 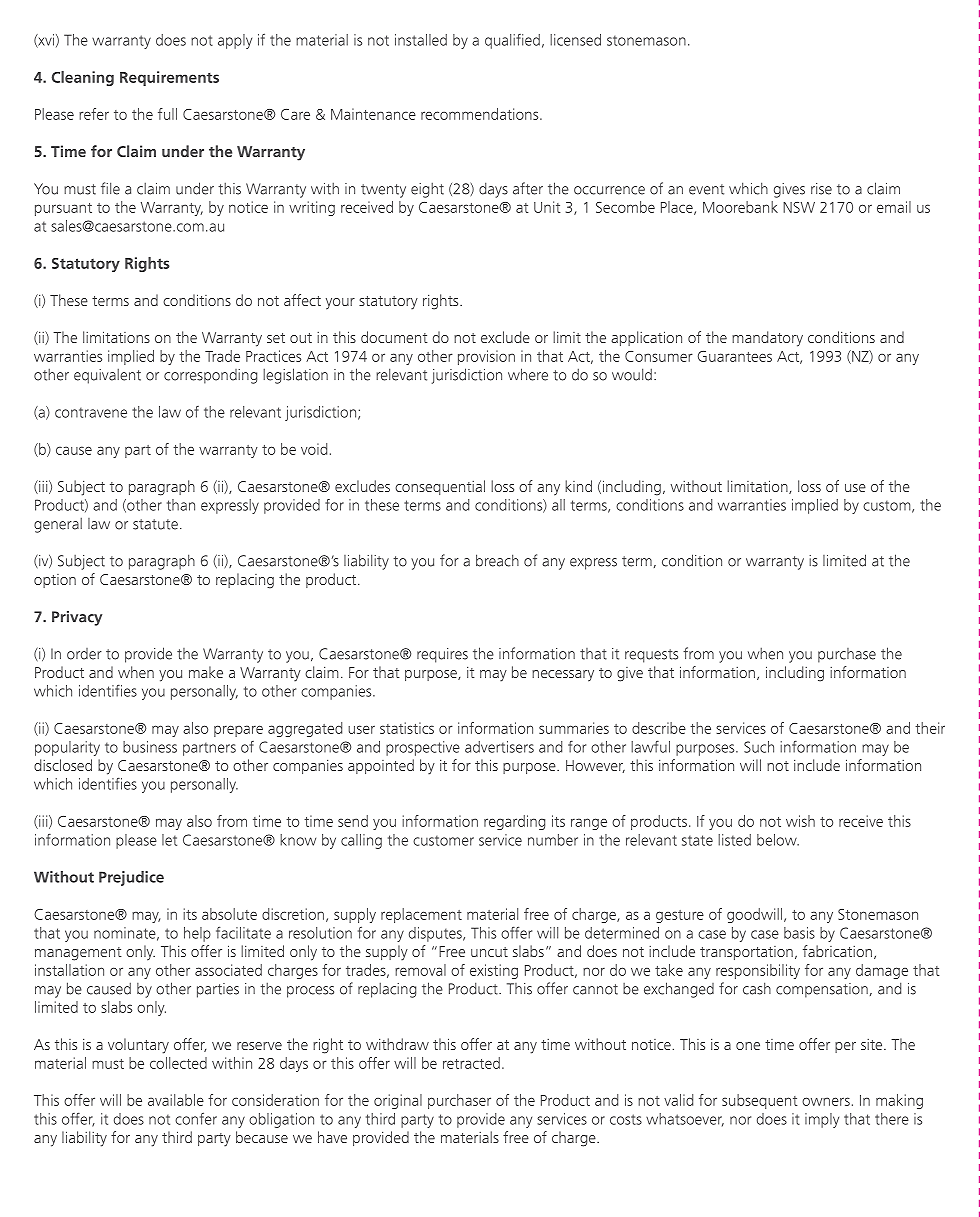 I want to click on Such, so click(x=759, y=747).
